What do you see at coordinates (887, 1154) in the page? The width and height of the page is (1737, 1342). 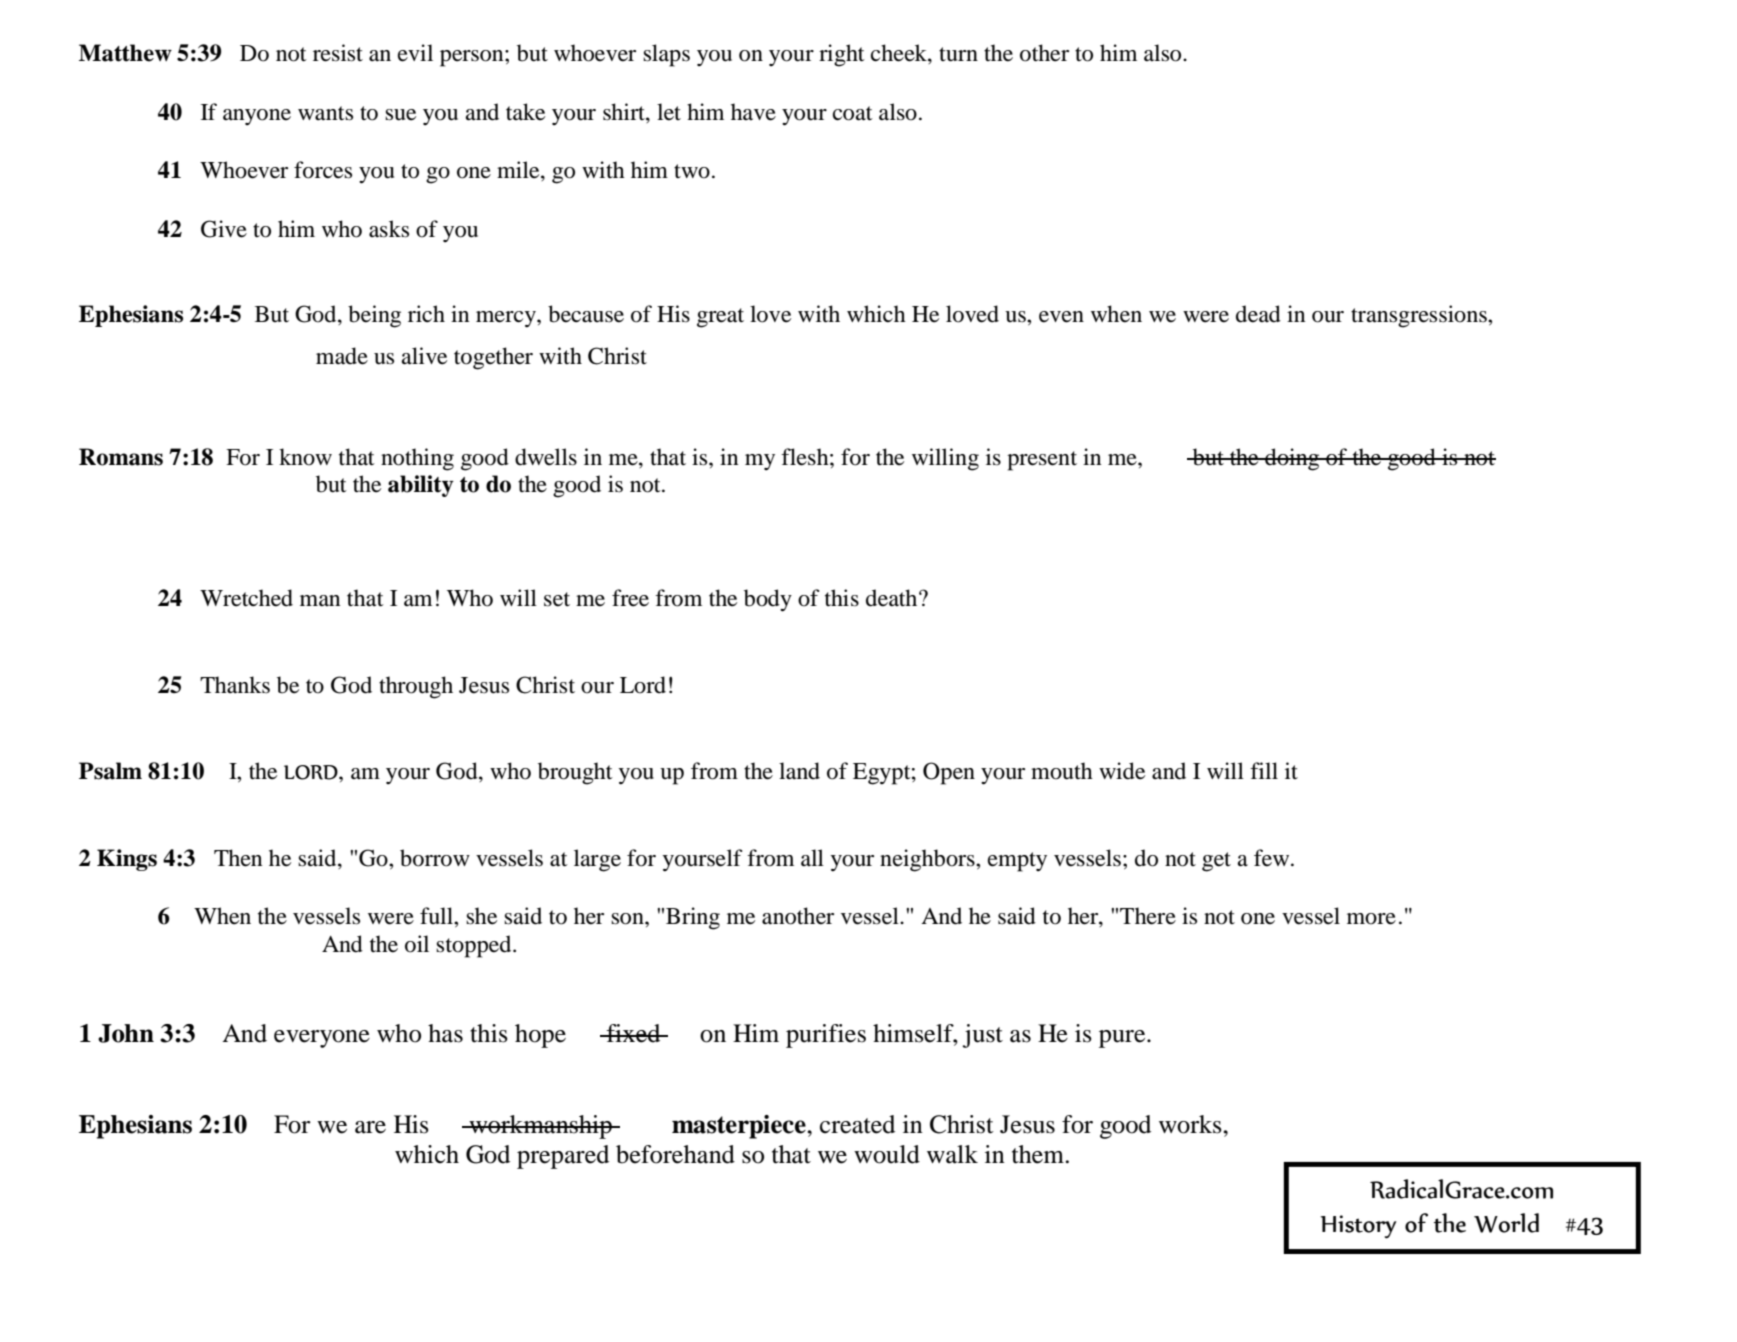 I see `would` at bounding box center [887, 1154].
